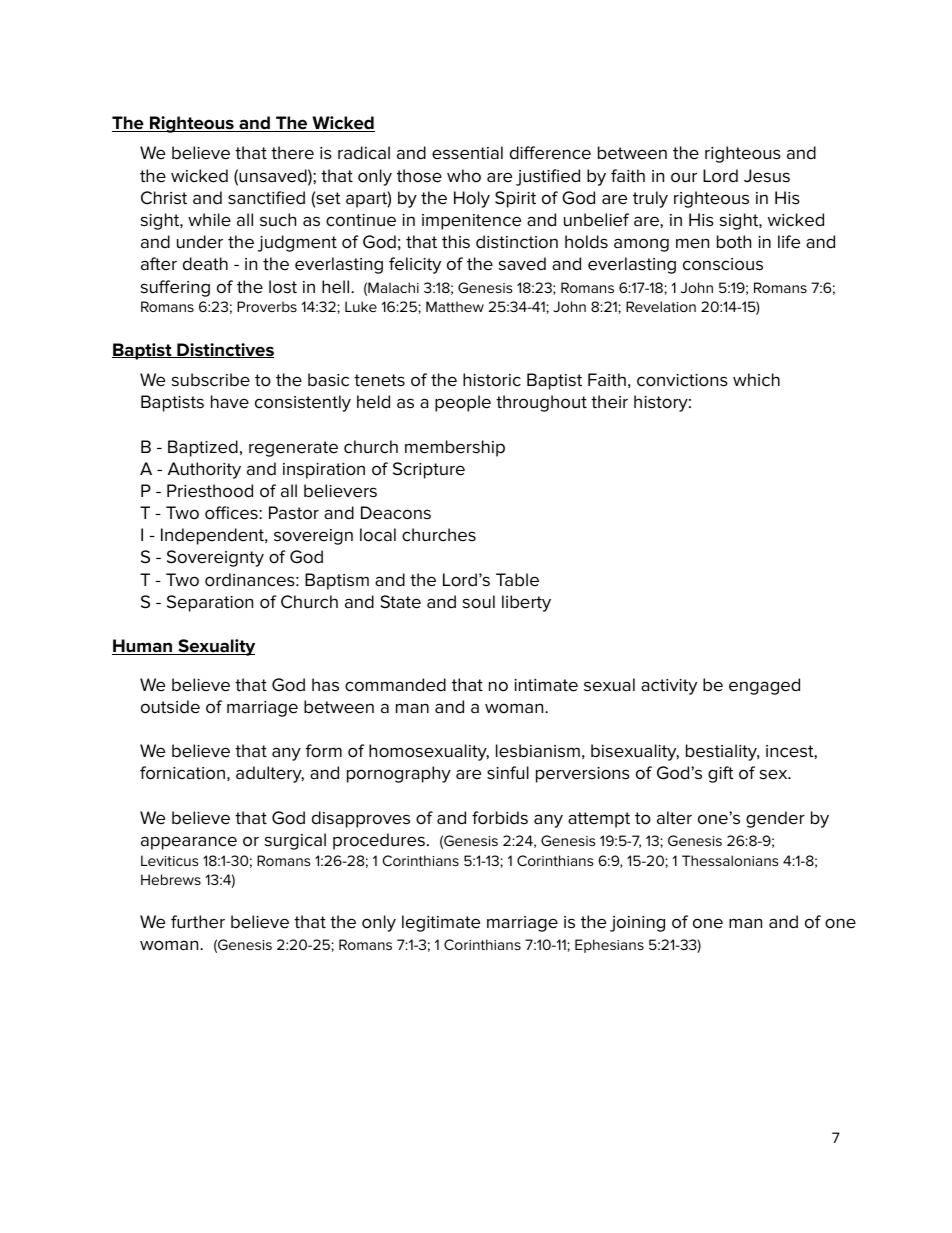 Image resolution: width=952 pixels, height=1233 pixels. Describe the element at coordinates (508, 773) in the image. I see `sinful` at that location.
